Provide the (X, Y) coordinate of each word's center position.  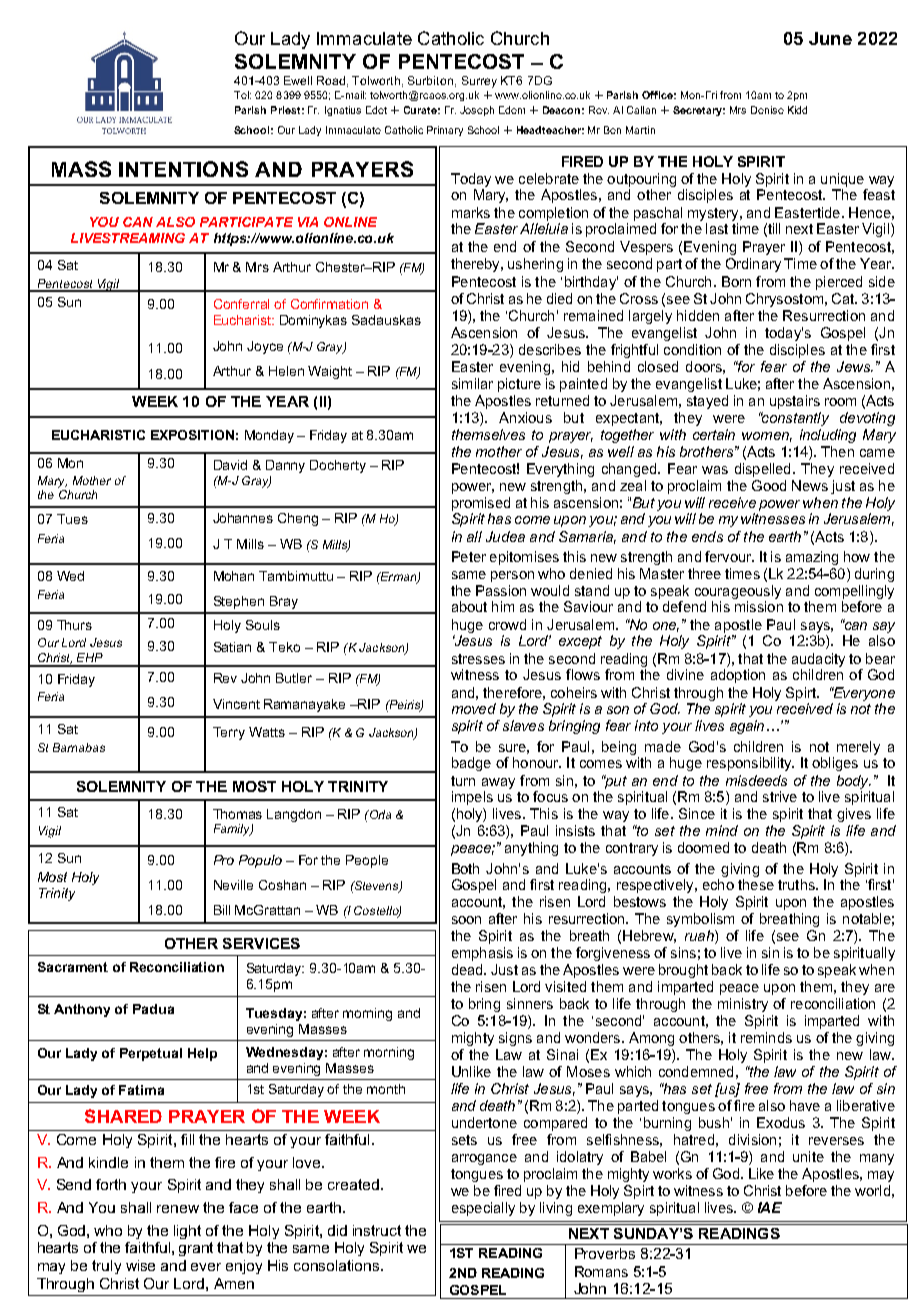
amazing (812, 558)
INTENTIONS (183, 169)
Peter (469, 556)
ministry (743, 1005)
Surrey (479, 82)
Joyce (265, 347)
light (187, 1232)
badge (471, 764)
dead (468, 969)
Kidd (797, 110)
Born (736, 281)
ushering (535, 265)
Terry (229, 733)
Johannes (243, 518)
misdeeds (756, 780)
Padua (153, 1009)
